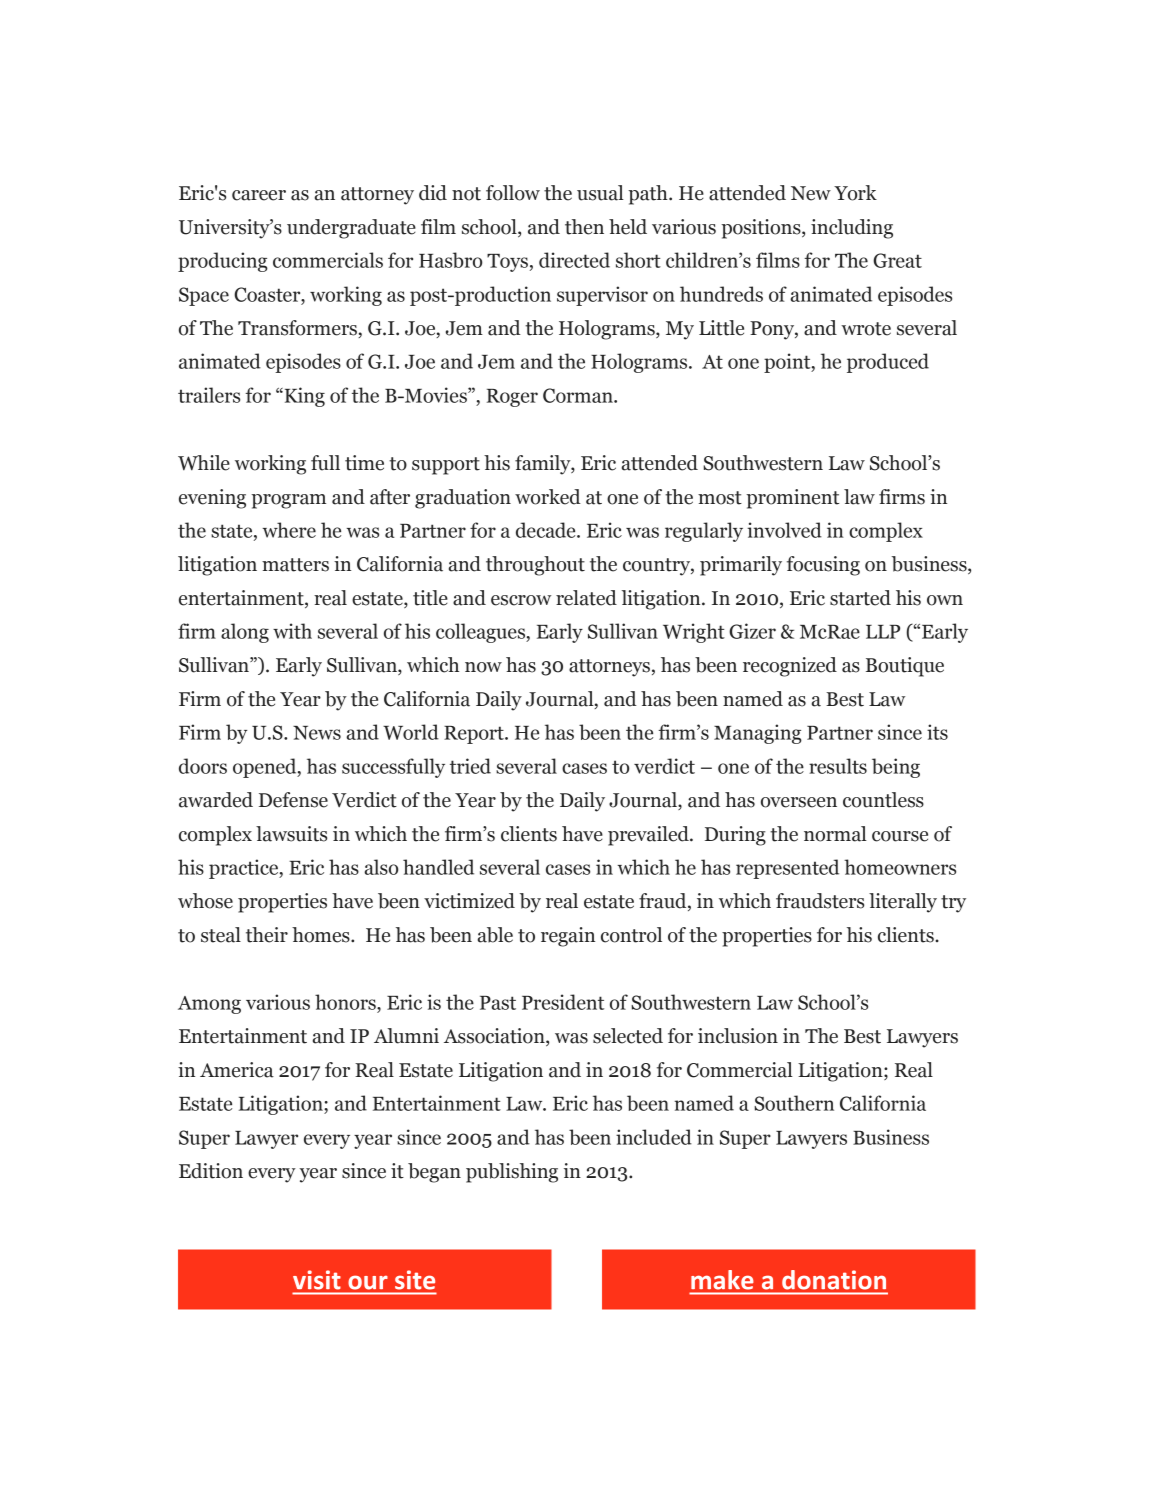 The width and height of the screenshot is (1153, 1492). Describe the element at coordinates (852, 229) in the screenshot. I see `including` at that location.
